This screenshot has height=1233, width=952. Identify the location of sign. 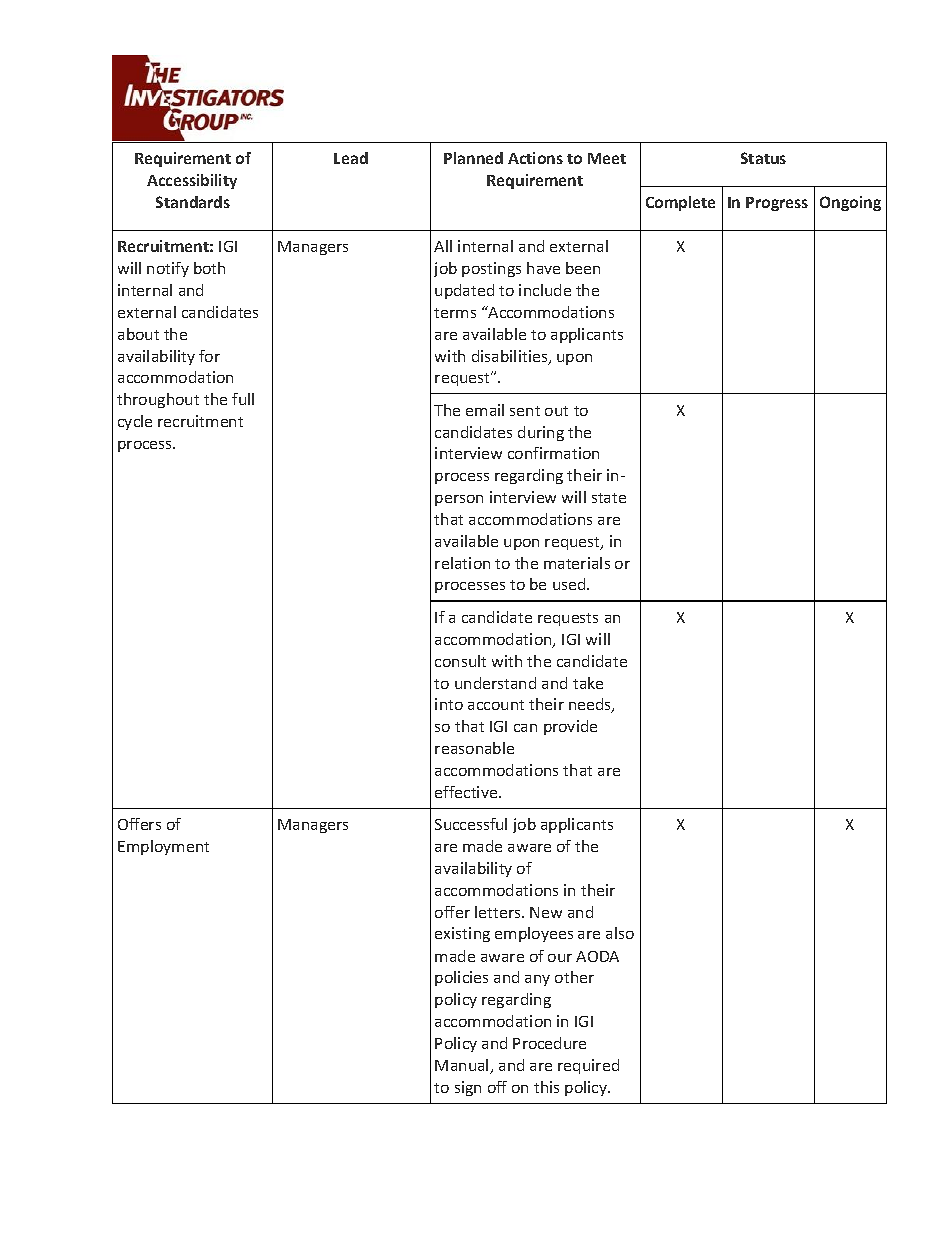
(468, 1088).
